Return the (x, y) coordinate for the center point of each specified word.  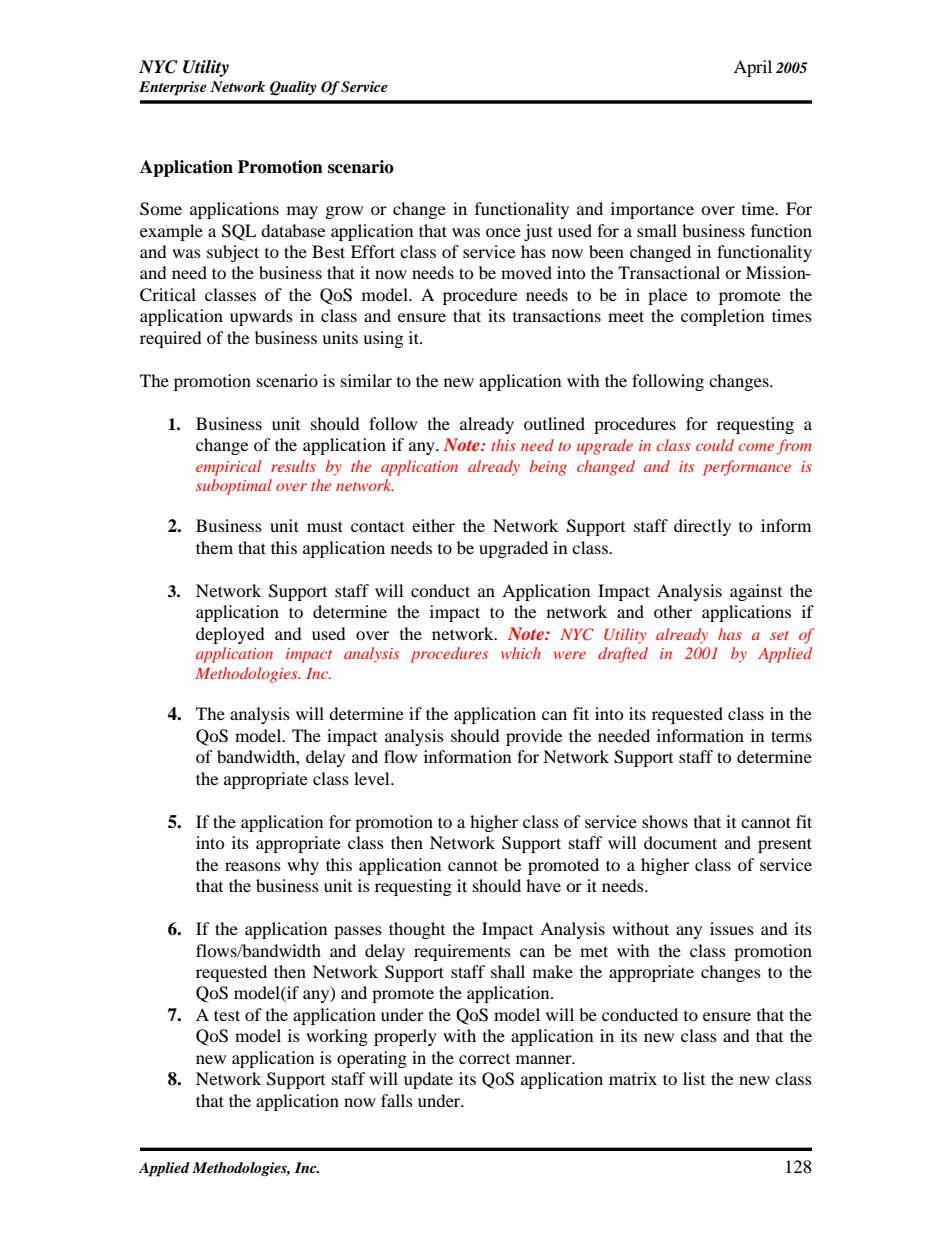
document (680, 842)
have (543, 885)
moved (526, 272)
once (503, 232)
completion (722, 317)
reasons (253, 866)
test (227, 1015)
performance (747, 468)
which (521, 653)
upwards (261, 317)
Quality (293, 88)
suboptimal (234, 487)
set (779, 635)
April (753, 68)
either (433, 525)
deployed (230, 635)
